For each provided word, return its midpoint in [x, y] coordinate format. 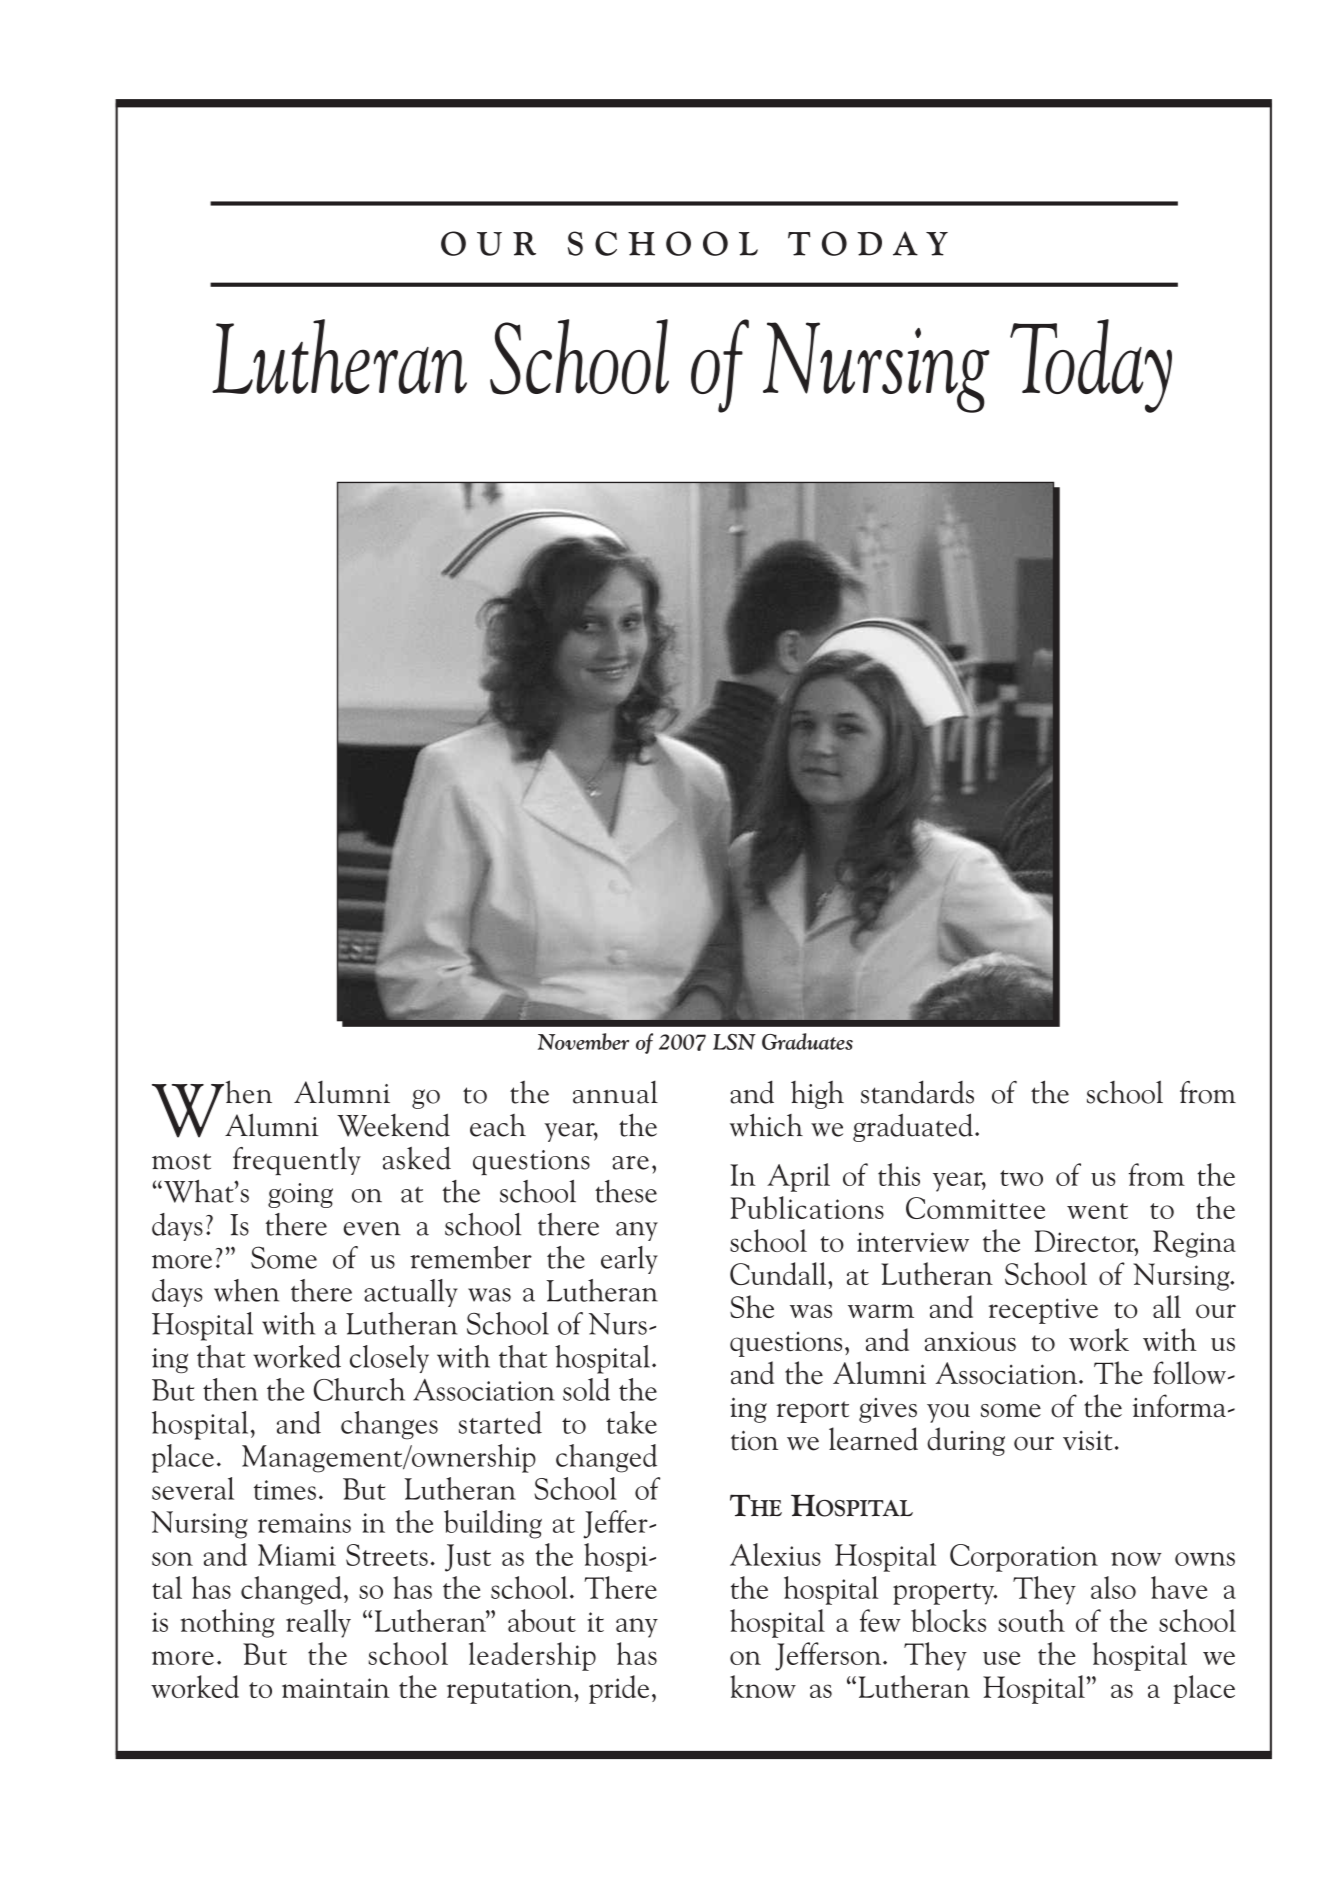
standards [917, 1092]
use [1001, 1658]
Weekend [393, 1125]
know [763, 1686]
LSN [734, 1042]
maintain [336, 1688]
